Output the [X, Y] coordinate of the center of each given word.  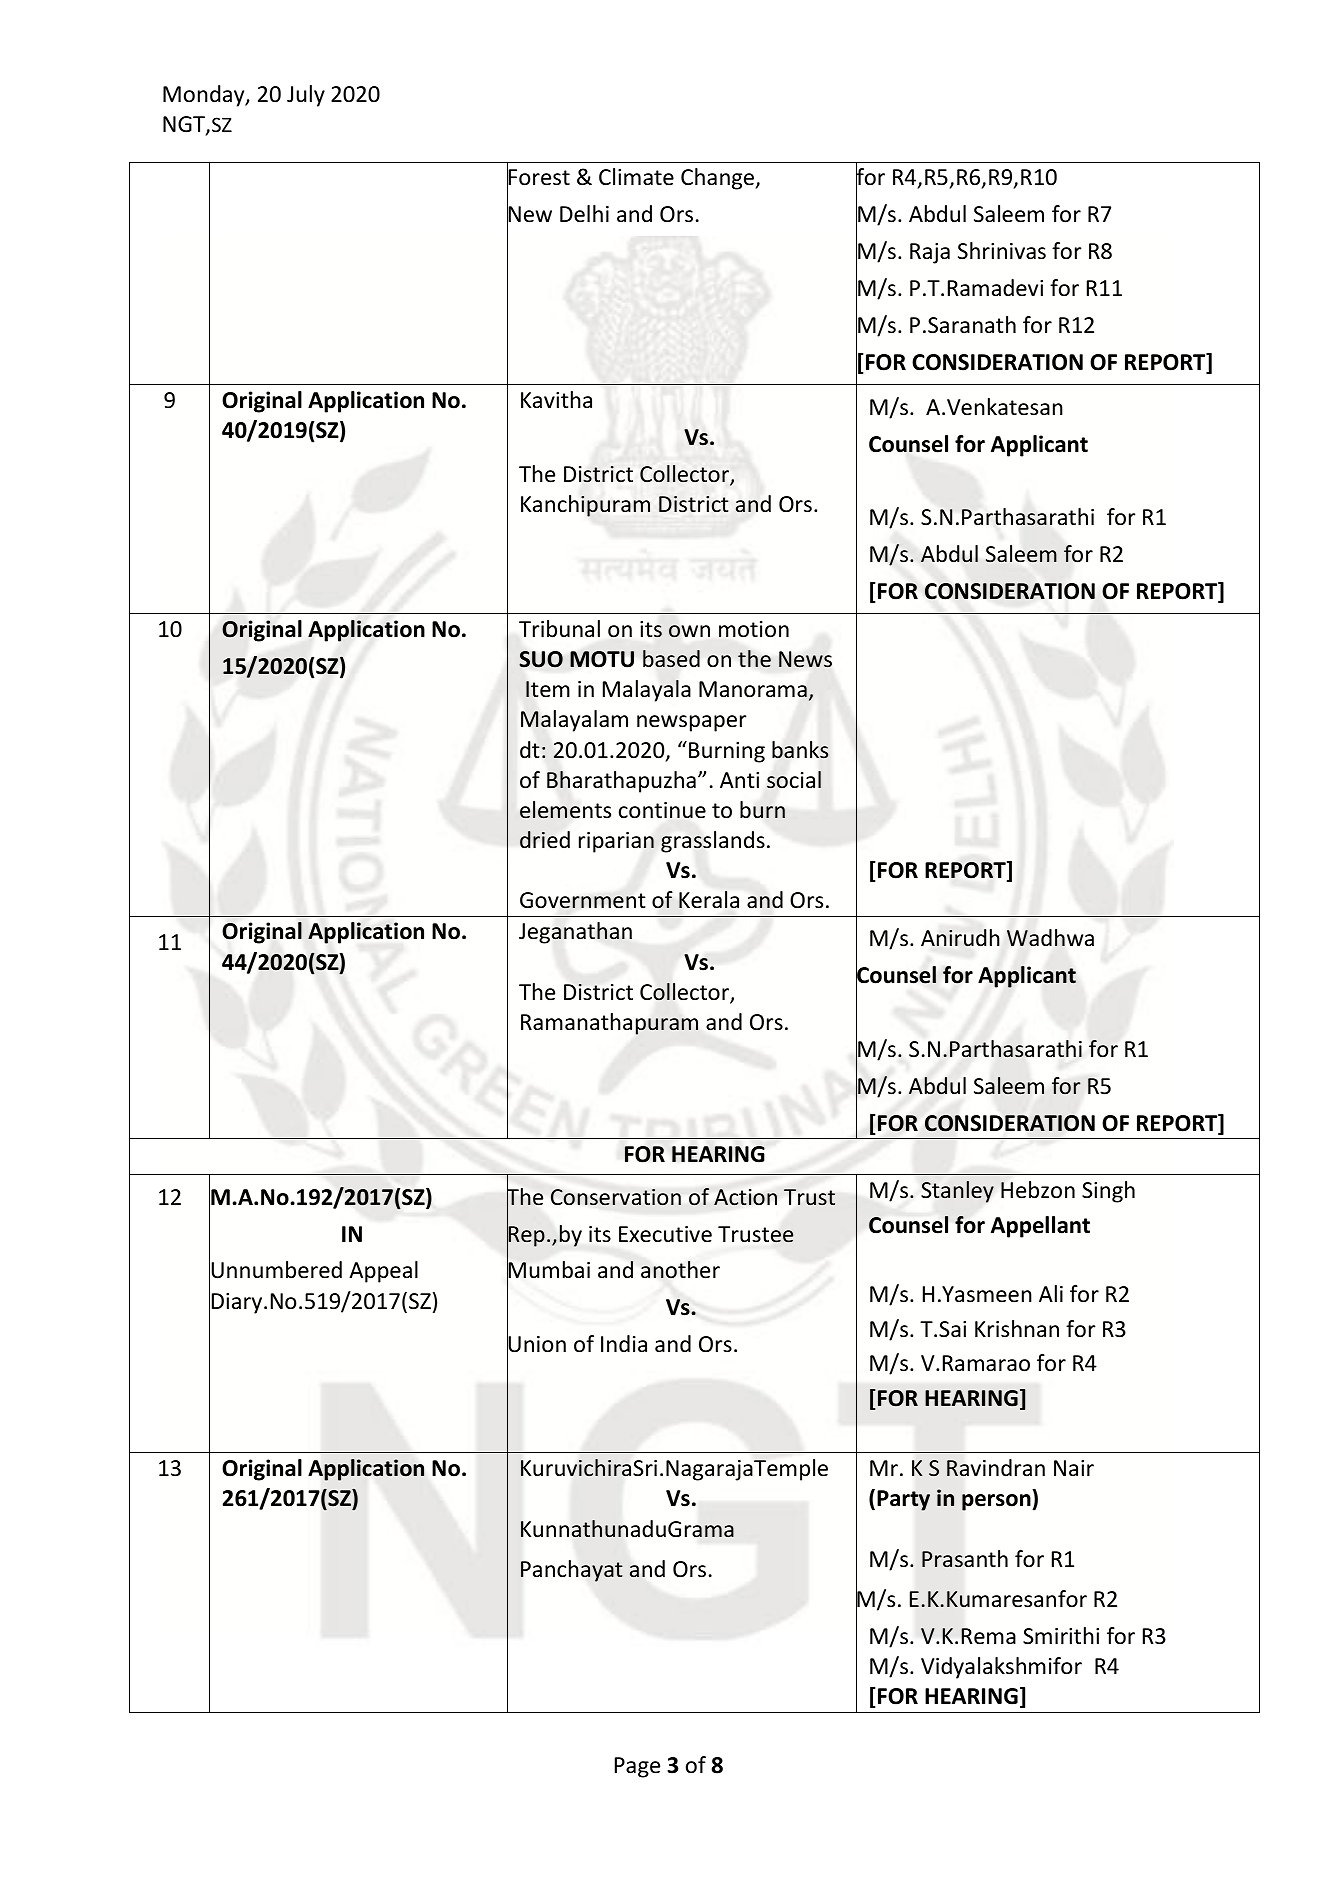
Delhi [584, 214]
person [997, 1502]
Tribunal [559, 629]
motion [754, 629]
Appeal [383, 1272]
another [680, 1270]
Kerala [709, 900]
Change [719, 179]
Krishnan [1017, 1329]
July [306, 96]
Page [637, 1767]
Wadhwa [1050, 938]
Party [903, 1500]
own [689, 631]
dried [545, 840]
